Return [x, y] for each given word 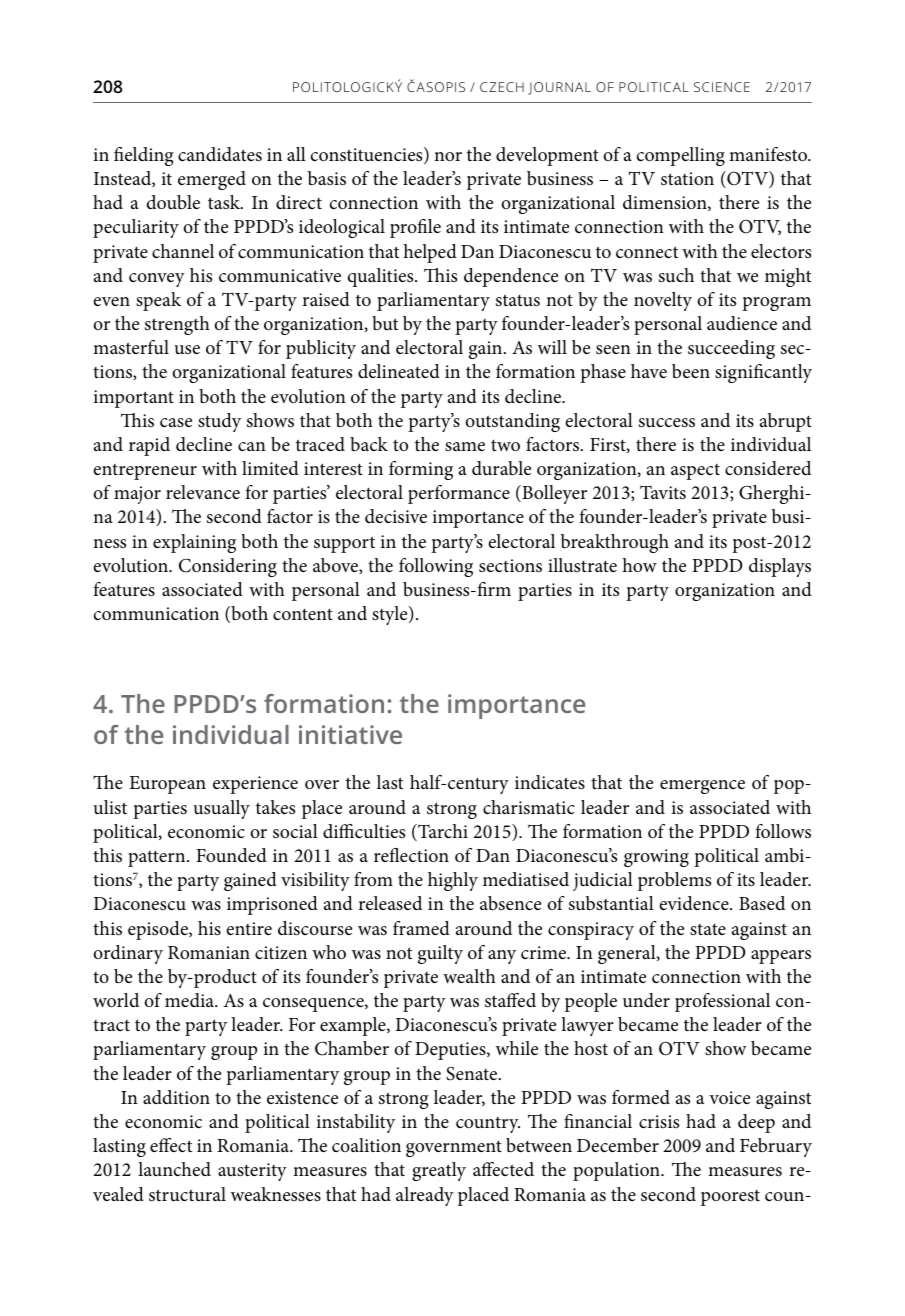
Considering [228, 567]
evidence [695, 903]
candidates [220, 154]
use [187, 349]
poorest [730, 1198]
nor [448, 156]
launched [174, 1169]
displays [780, 567]
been [691, 371]
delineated [399, 371]
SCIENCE [722, 87]
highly [453, 881]
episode [159, 930]
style [391, 615]
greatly [439, 1171]
